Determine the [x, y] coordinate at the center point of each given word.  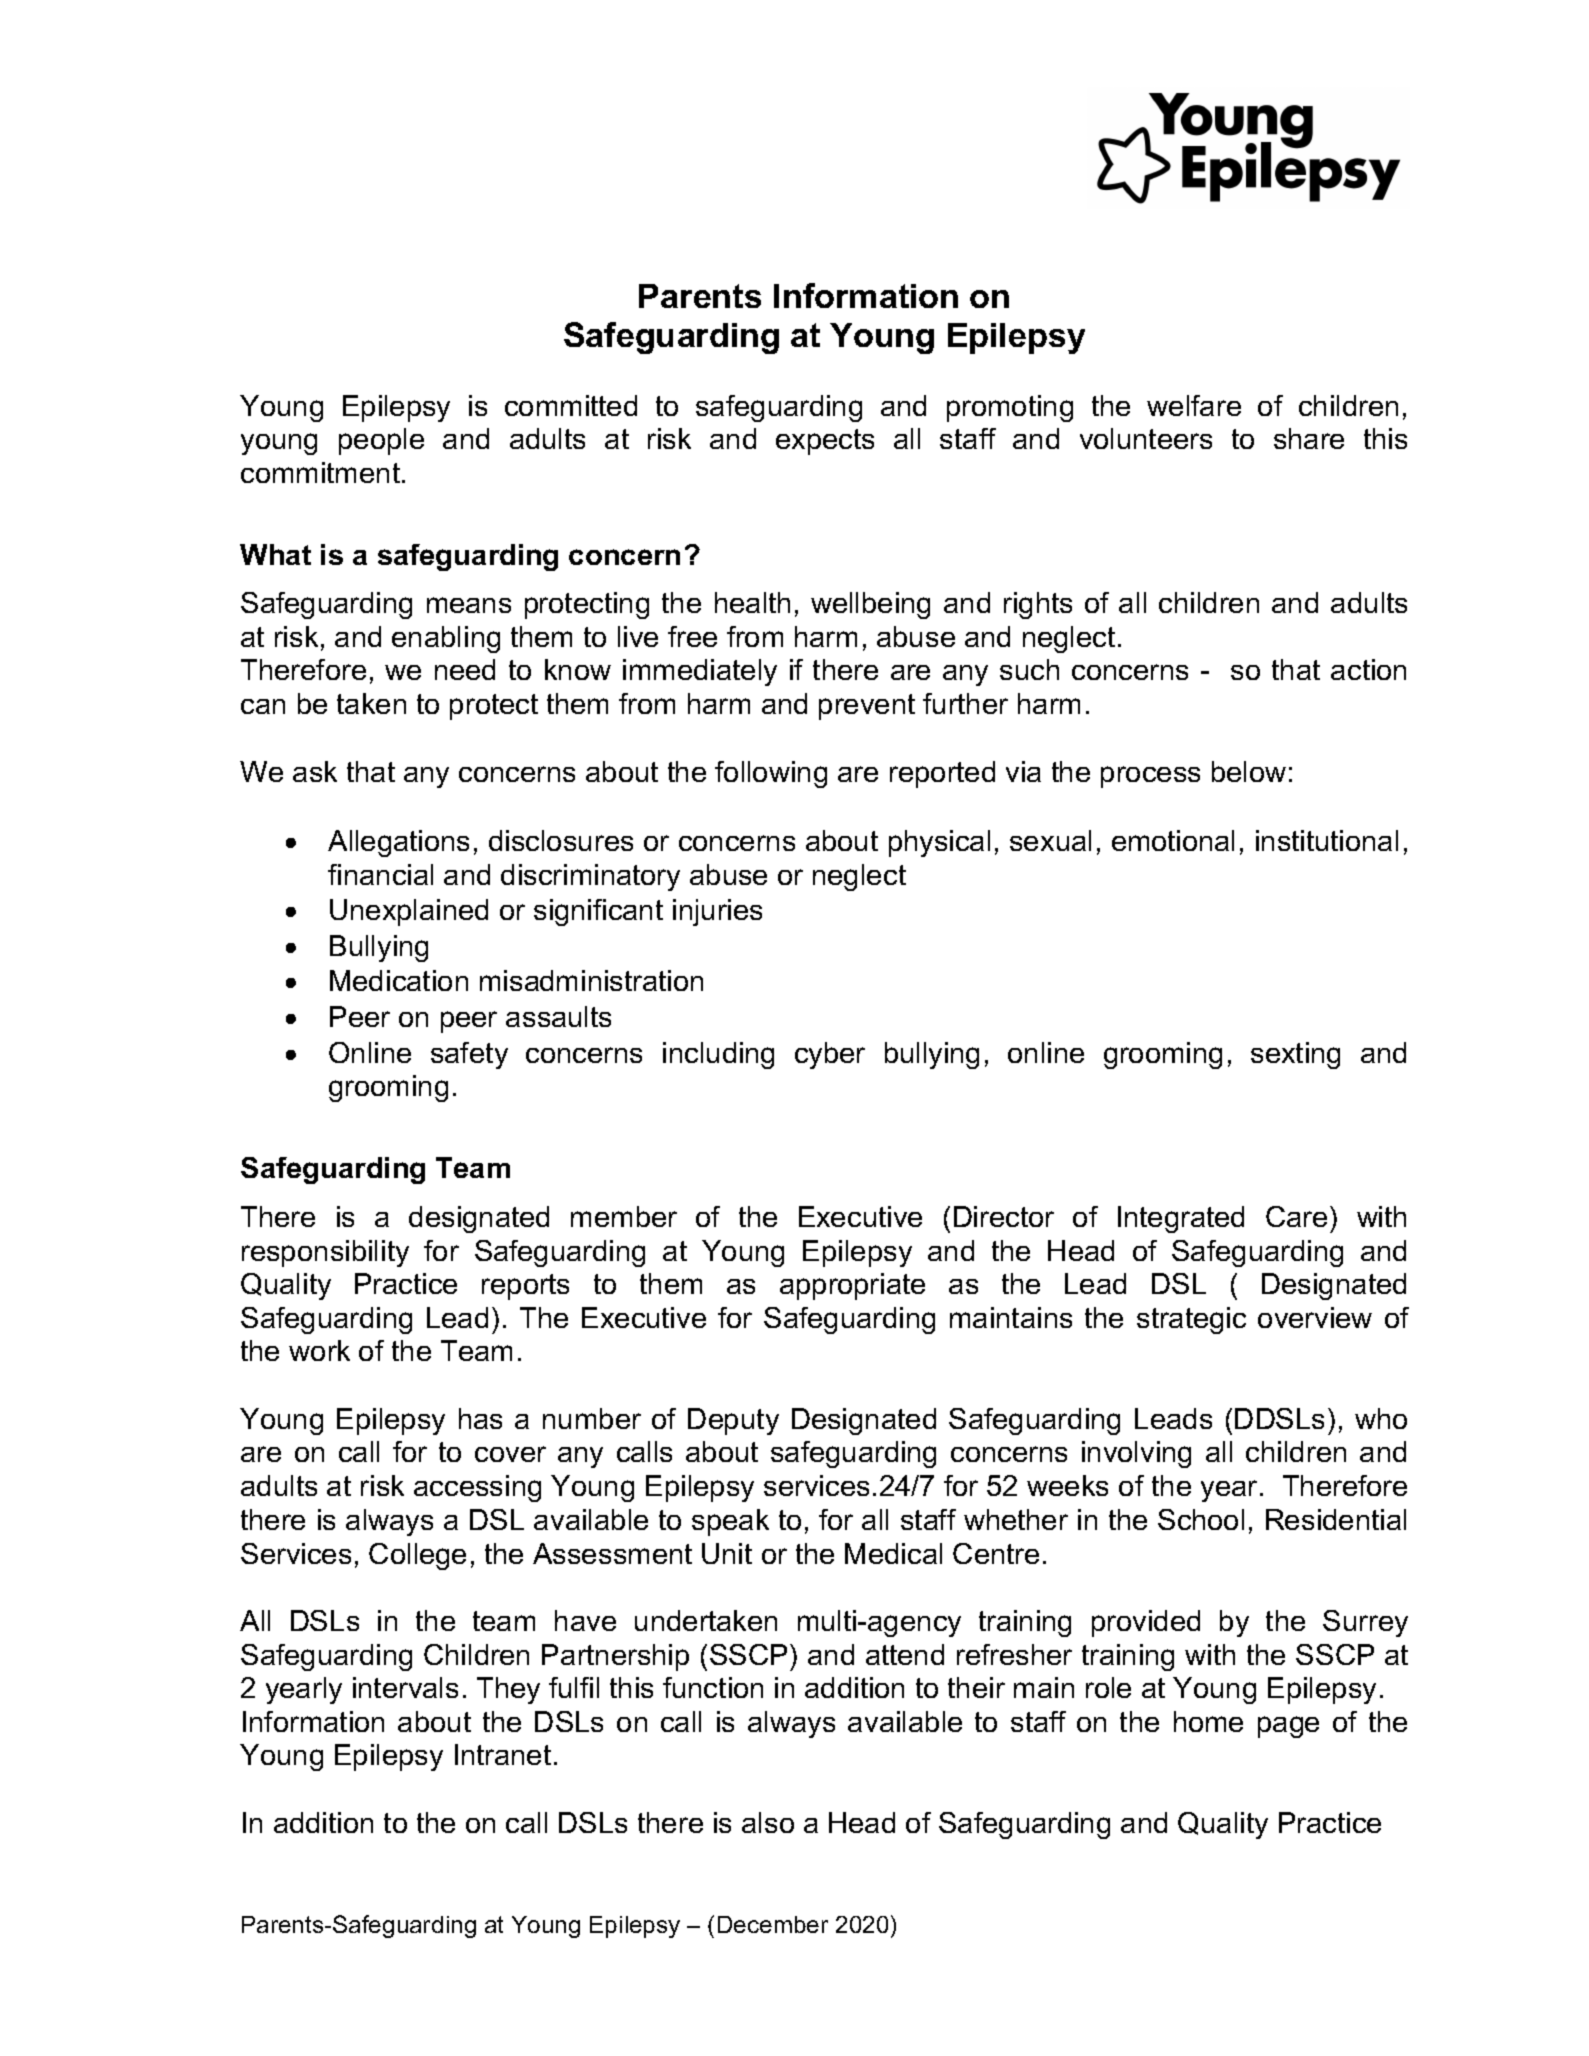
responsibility [325, 1253]
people [381, 441]
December [773, 1924]
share [1309, 438]
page [1288, 1727]
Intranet [503, 1754]
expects [825, 442]
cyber [830, 1055]
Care [1296, 1216]
